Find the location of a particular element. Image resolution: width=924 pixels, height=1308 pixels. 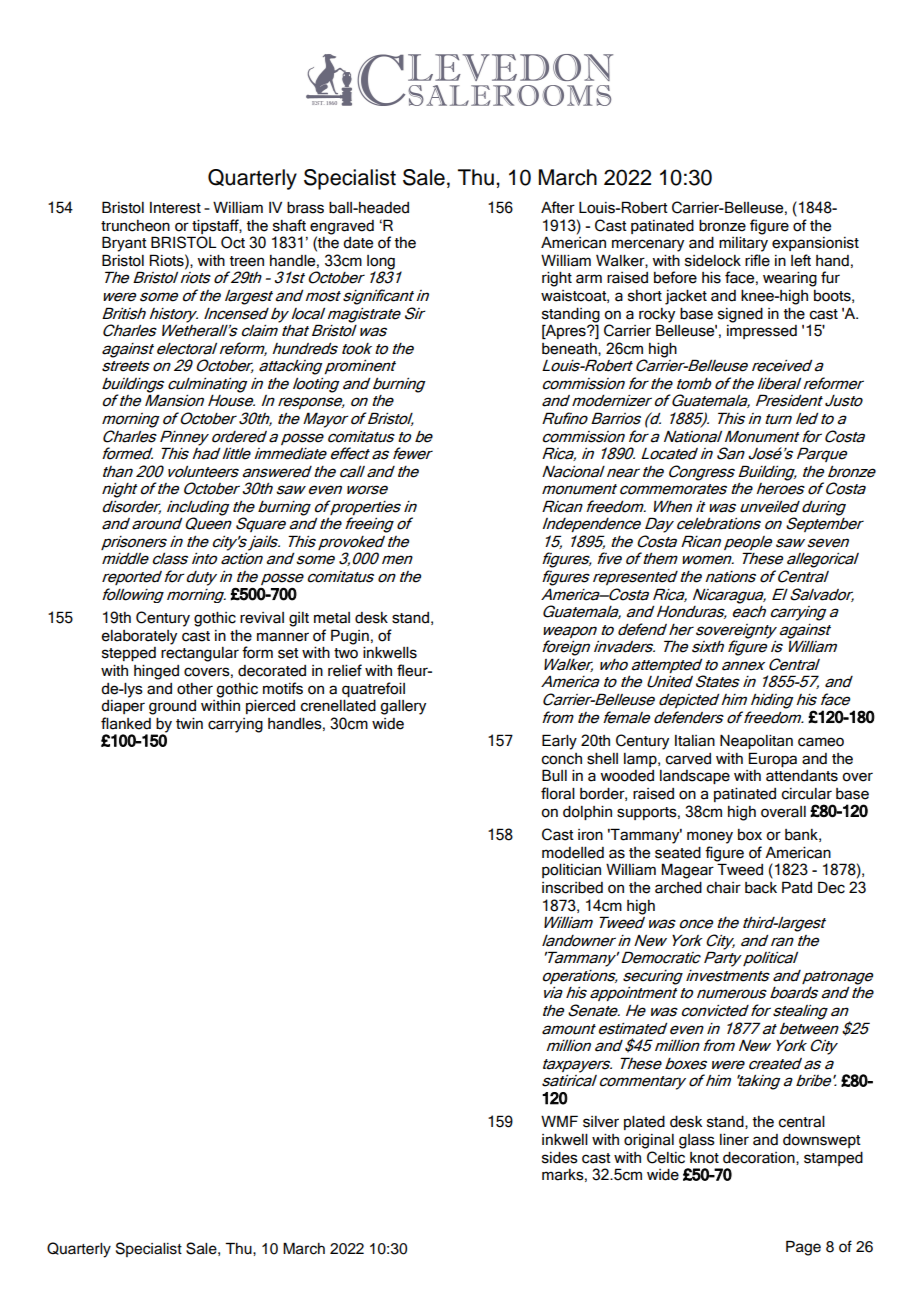

WMF is located at coordinates (559, 1121).
